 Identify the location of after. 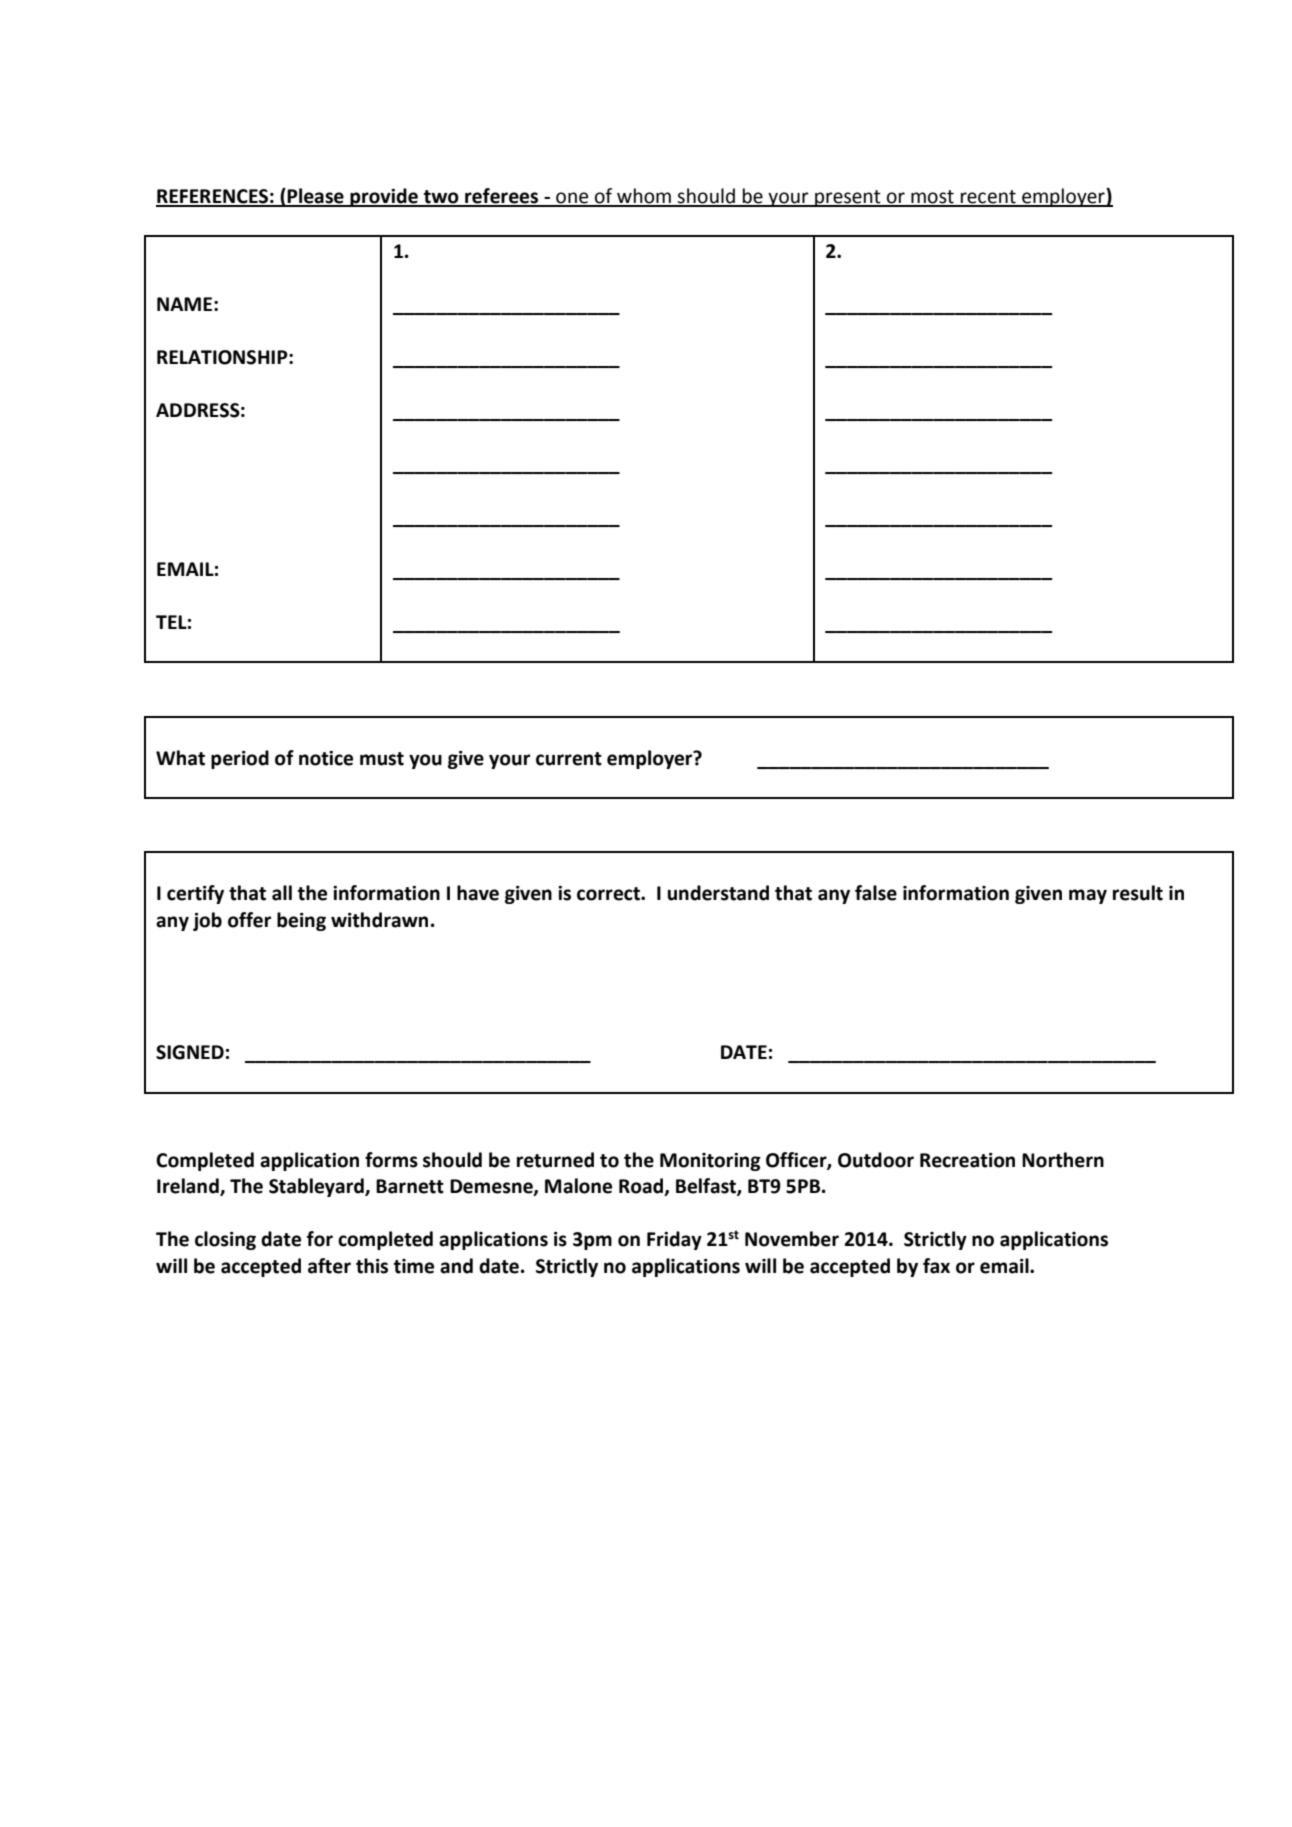
(329, 1266).
